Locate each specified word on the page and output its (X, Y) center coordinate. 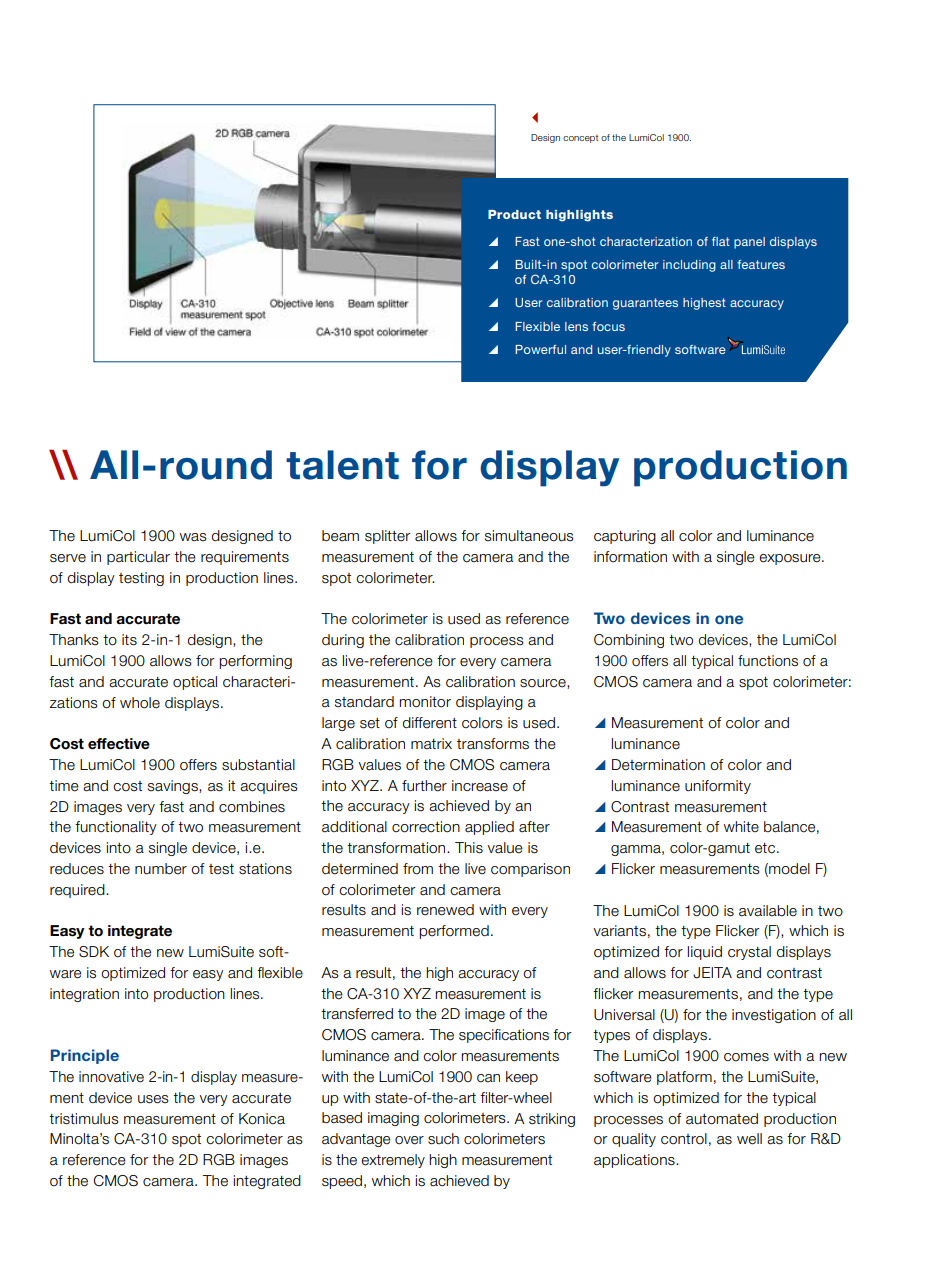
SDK (94, 952)
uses (153, 1099)
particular (138, 558)
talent (342, 465)
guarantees (645, 304)
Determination (658, 765)
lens (576, 326)
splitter (388, 537)
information (630, 557)
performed (454, 932)
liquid (704, 953)
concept (580, 139)
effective (119, 744)
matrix (431, 744)
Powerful (540, 349)
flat (721, 241)
